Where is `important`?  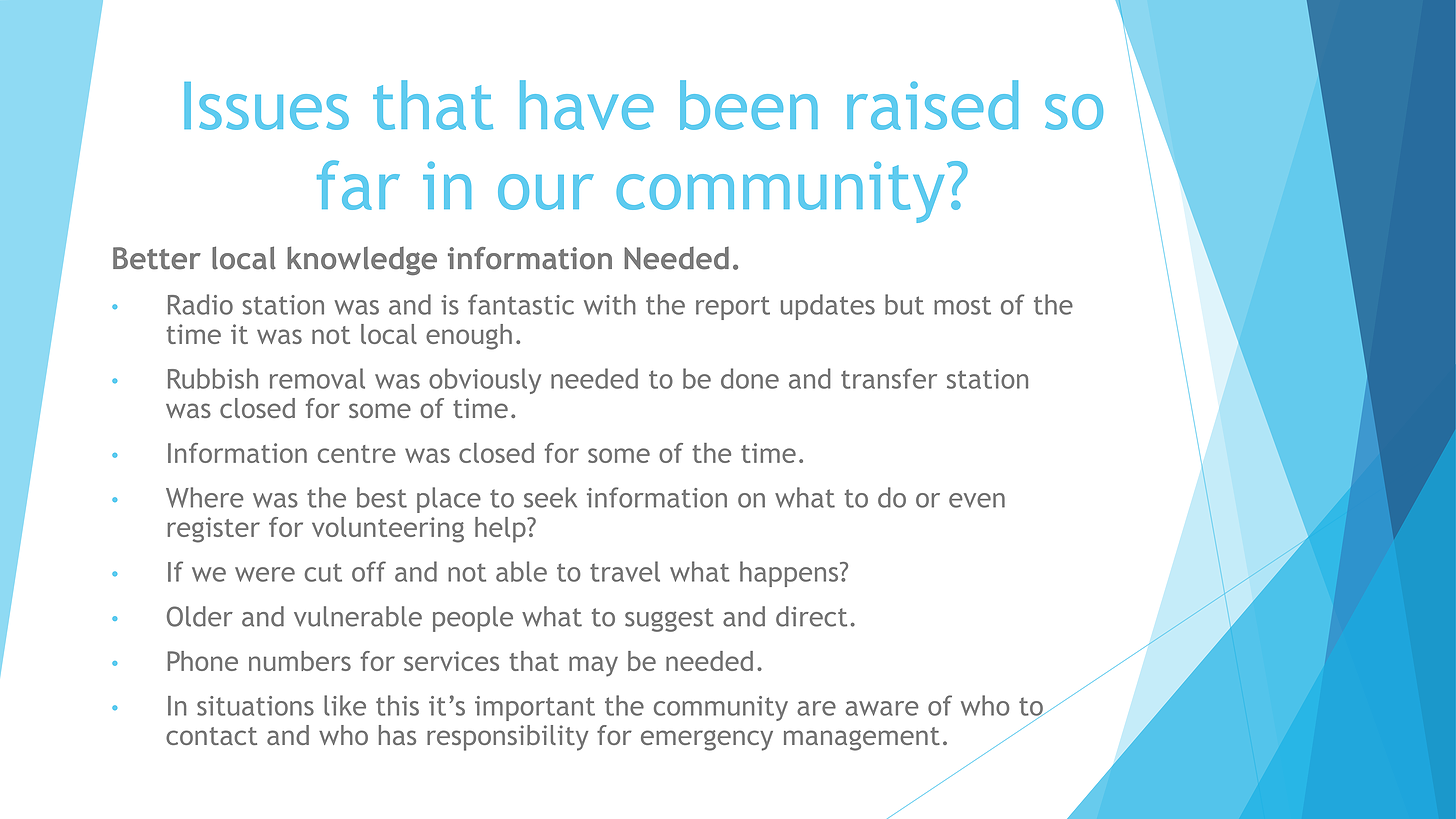 important is located at coordinates (535, 708).
